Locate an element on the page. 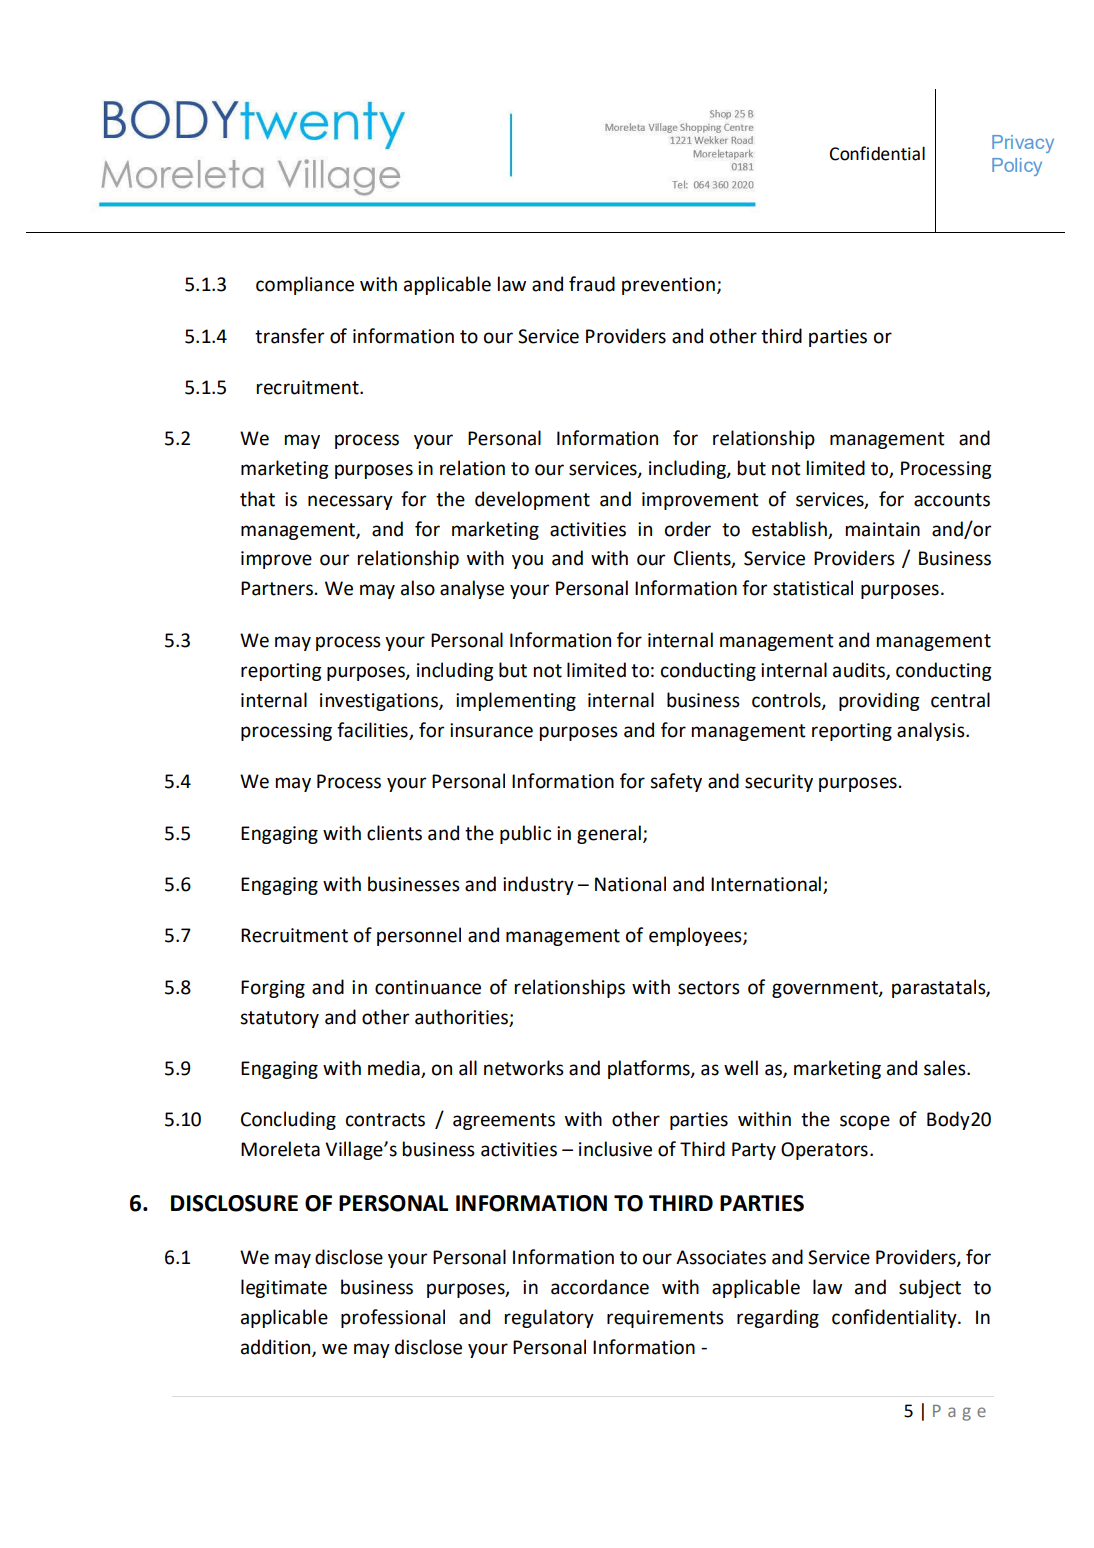 The width and height of the image is (1094, 1548). maintain is located at coordinates (883, 529).
